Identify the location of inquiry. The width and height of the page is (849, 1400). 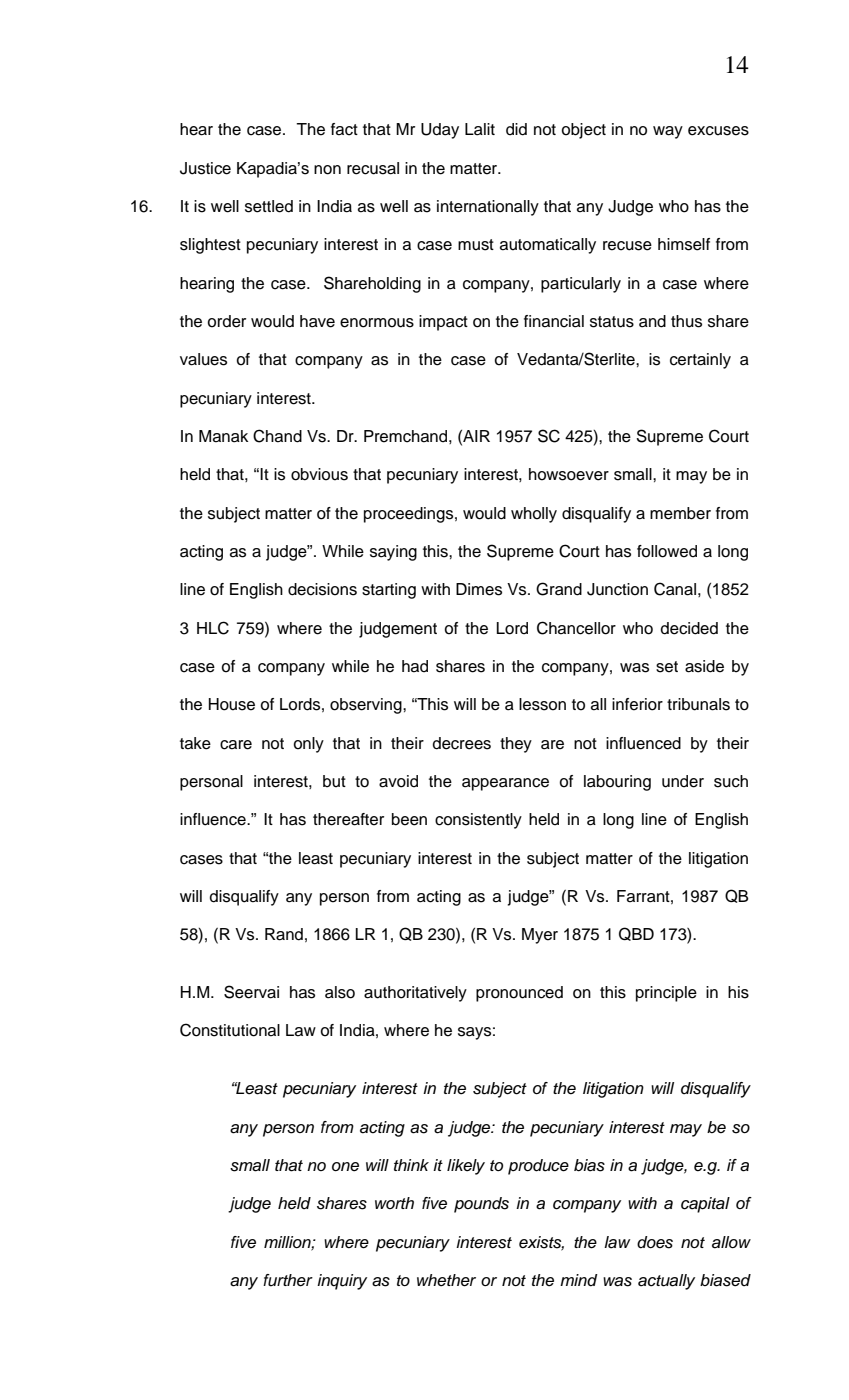
(342, 1282).
